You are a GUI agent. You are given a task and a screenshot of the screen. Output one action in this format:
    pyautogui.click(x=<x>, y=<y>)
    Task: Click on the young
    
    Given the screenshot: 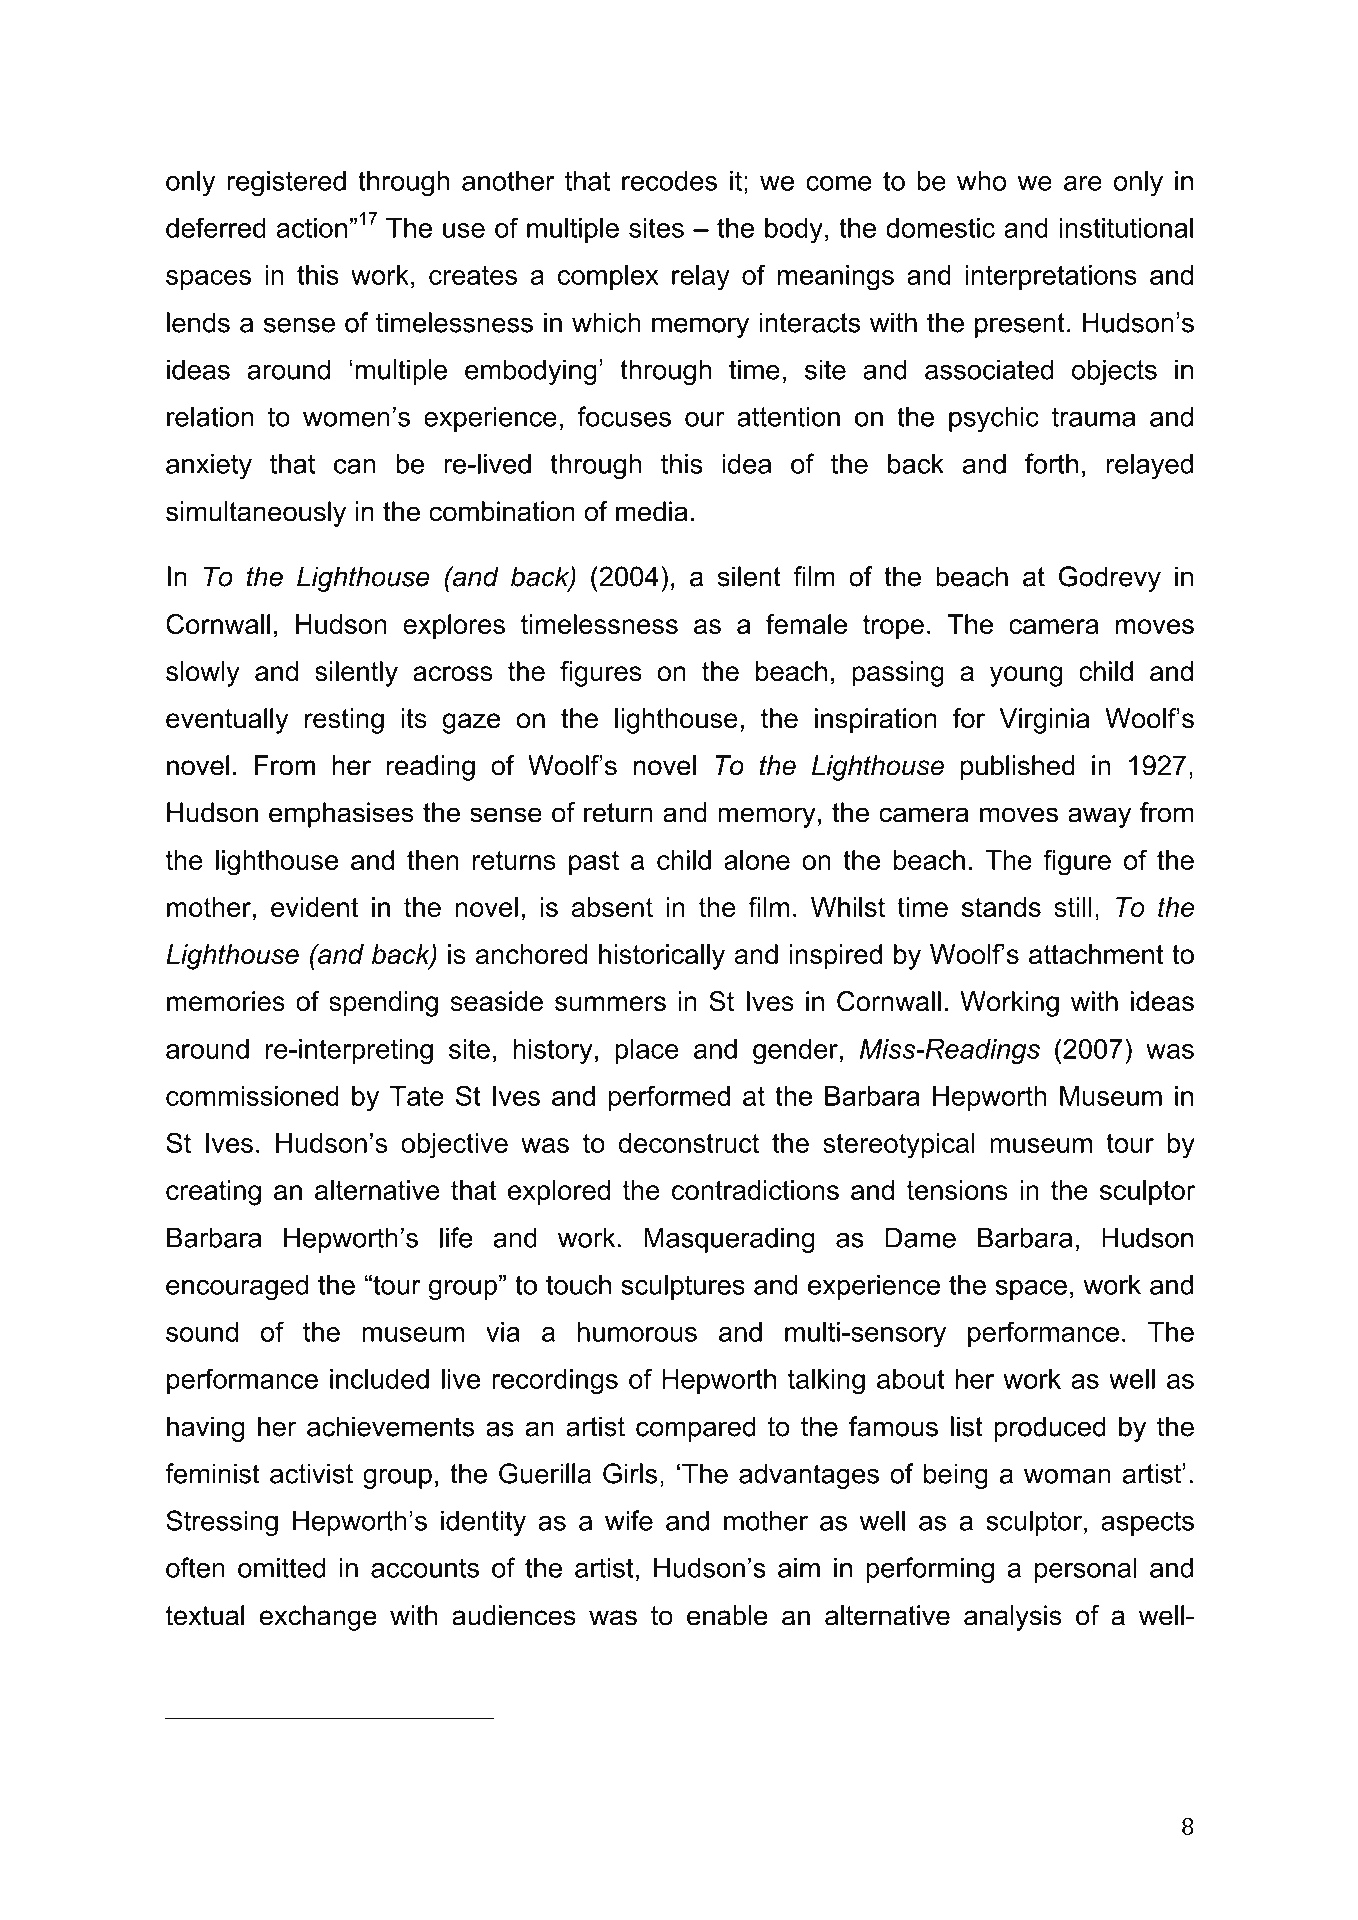 What is the action you would take?
    pyautogui.click(x=1026, y=676)
